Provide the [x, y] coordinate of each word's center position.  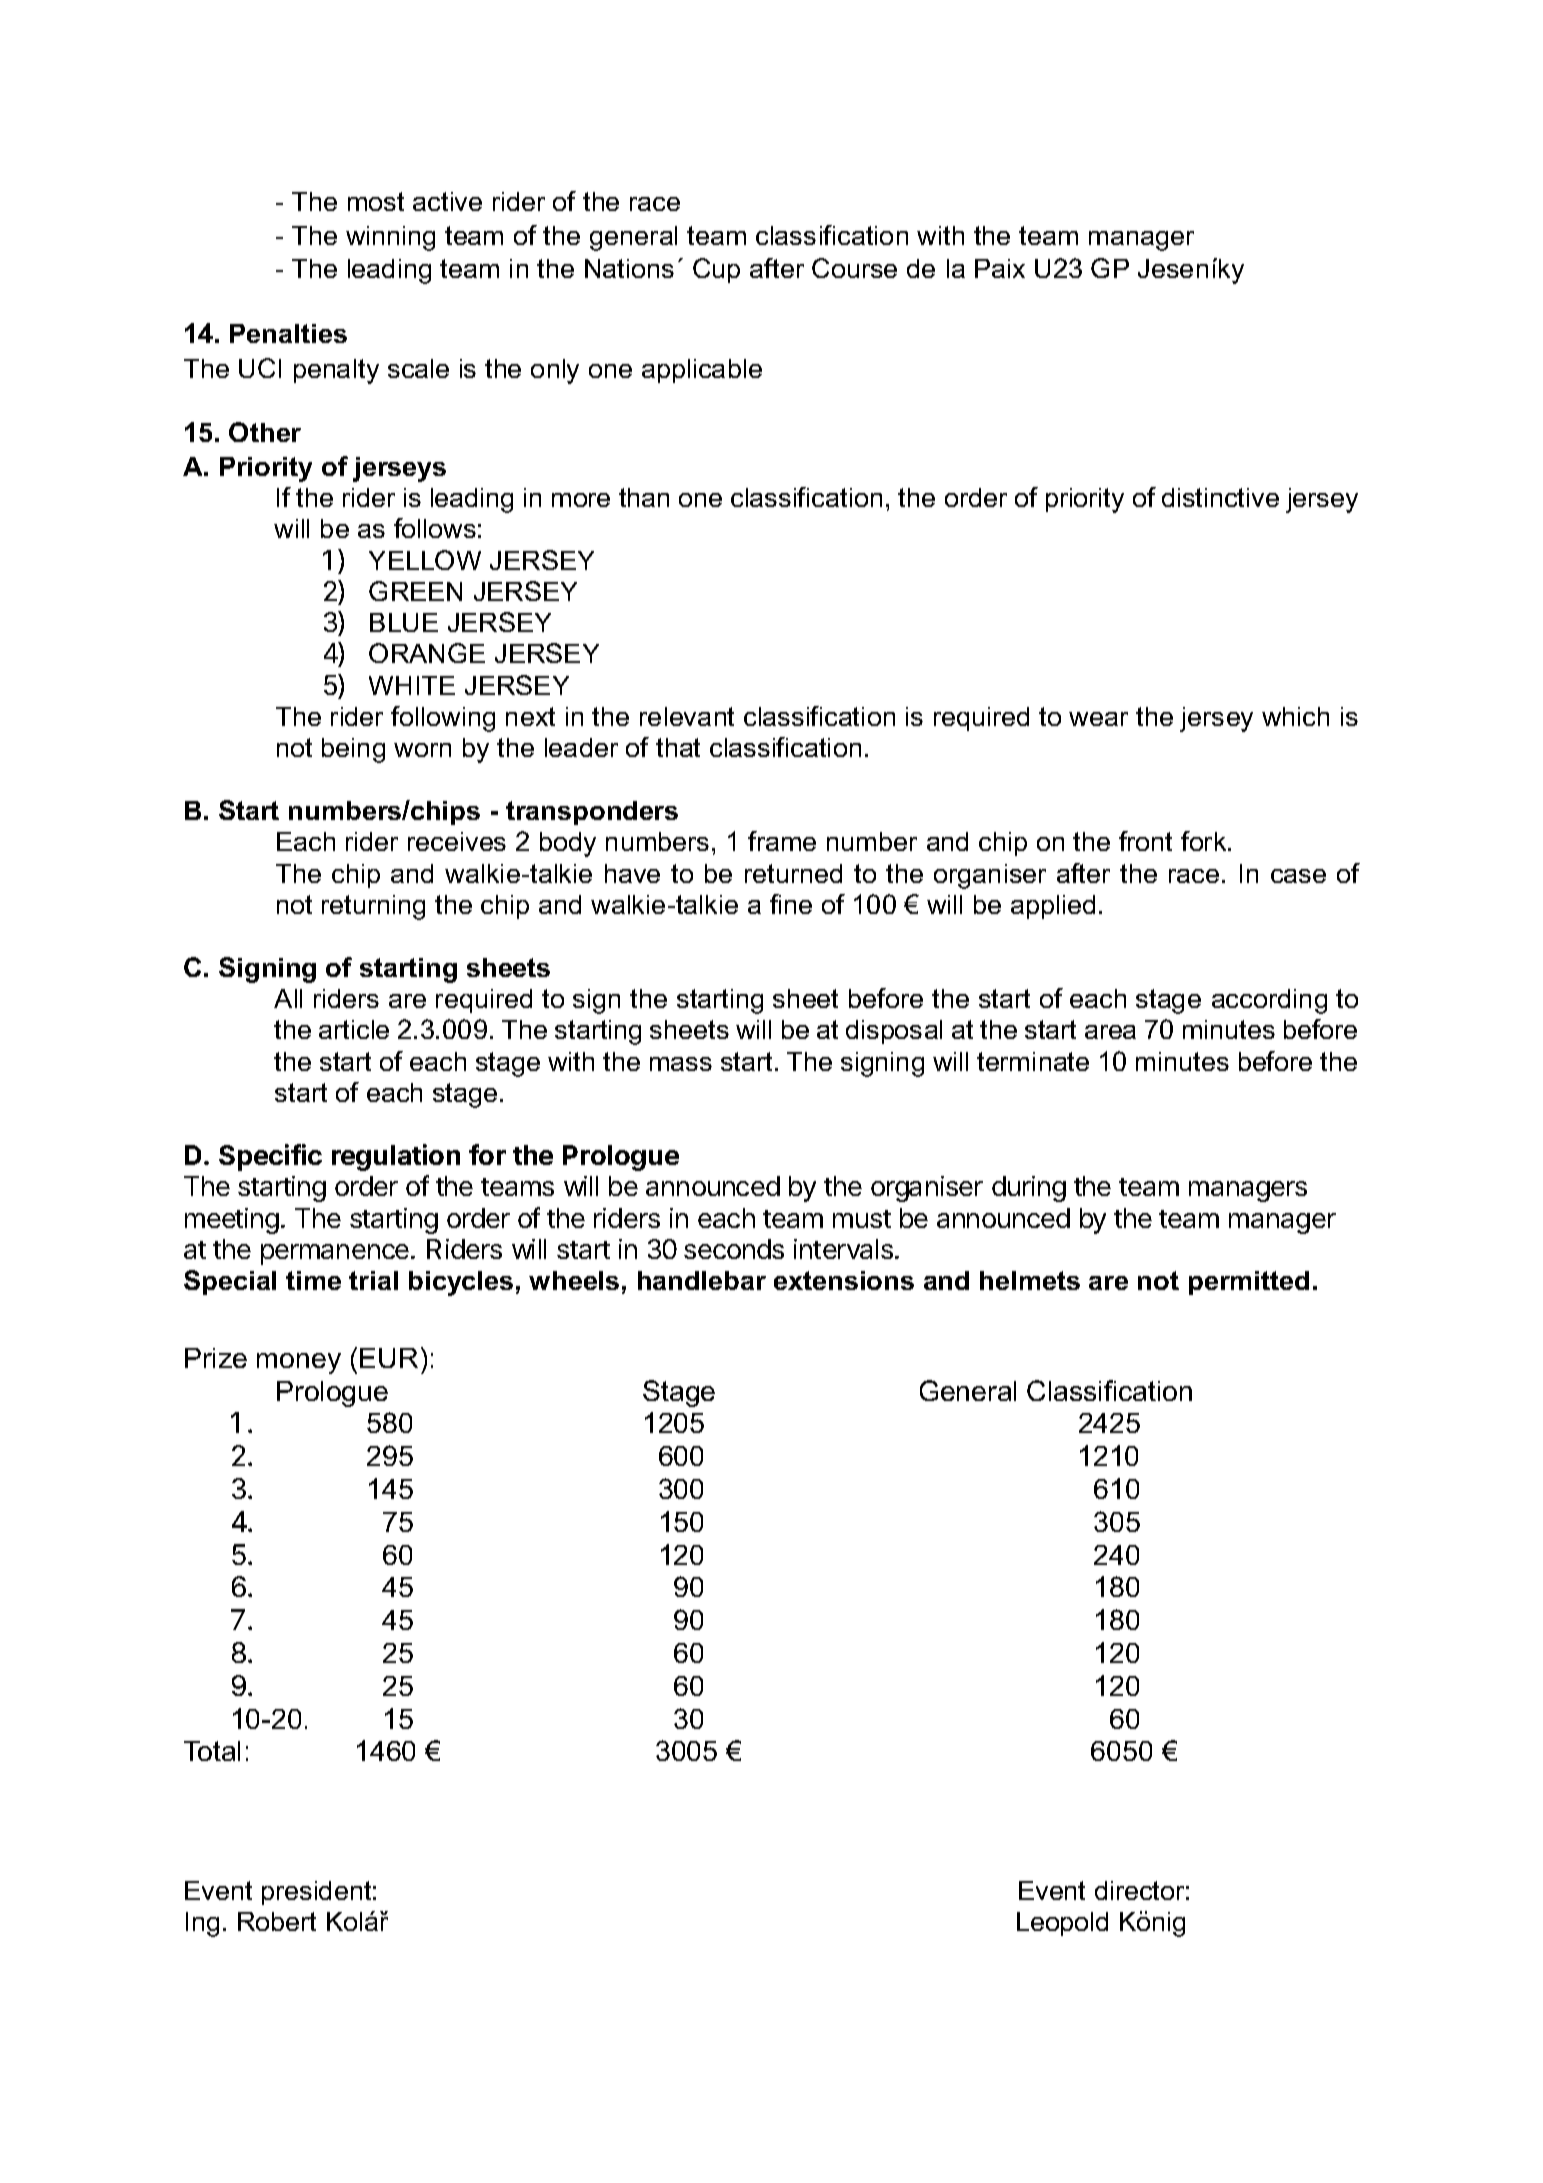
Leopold [1062, 1924]
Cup [716, 270]
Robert [277, 1921]
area [1110, 1032]
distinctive [1220, 497]
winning [390, 238]
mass [681, 1064]
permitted [1249, 1283]
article [354, 1029]
